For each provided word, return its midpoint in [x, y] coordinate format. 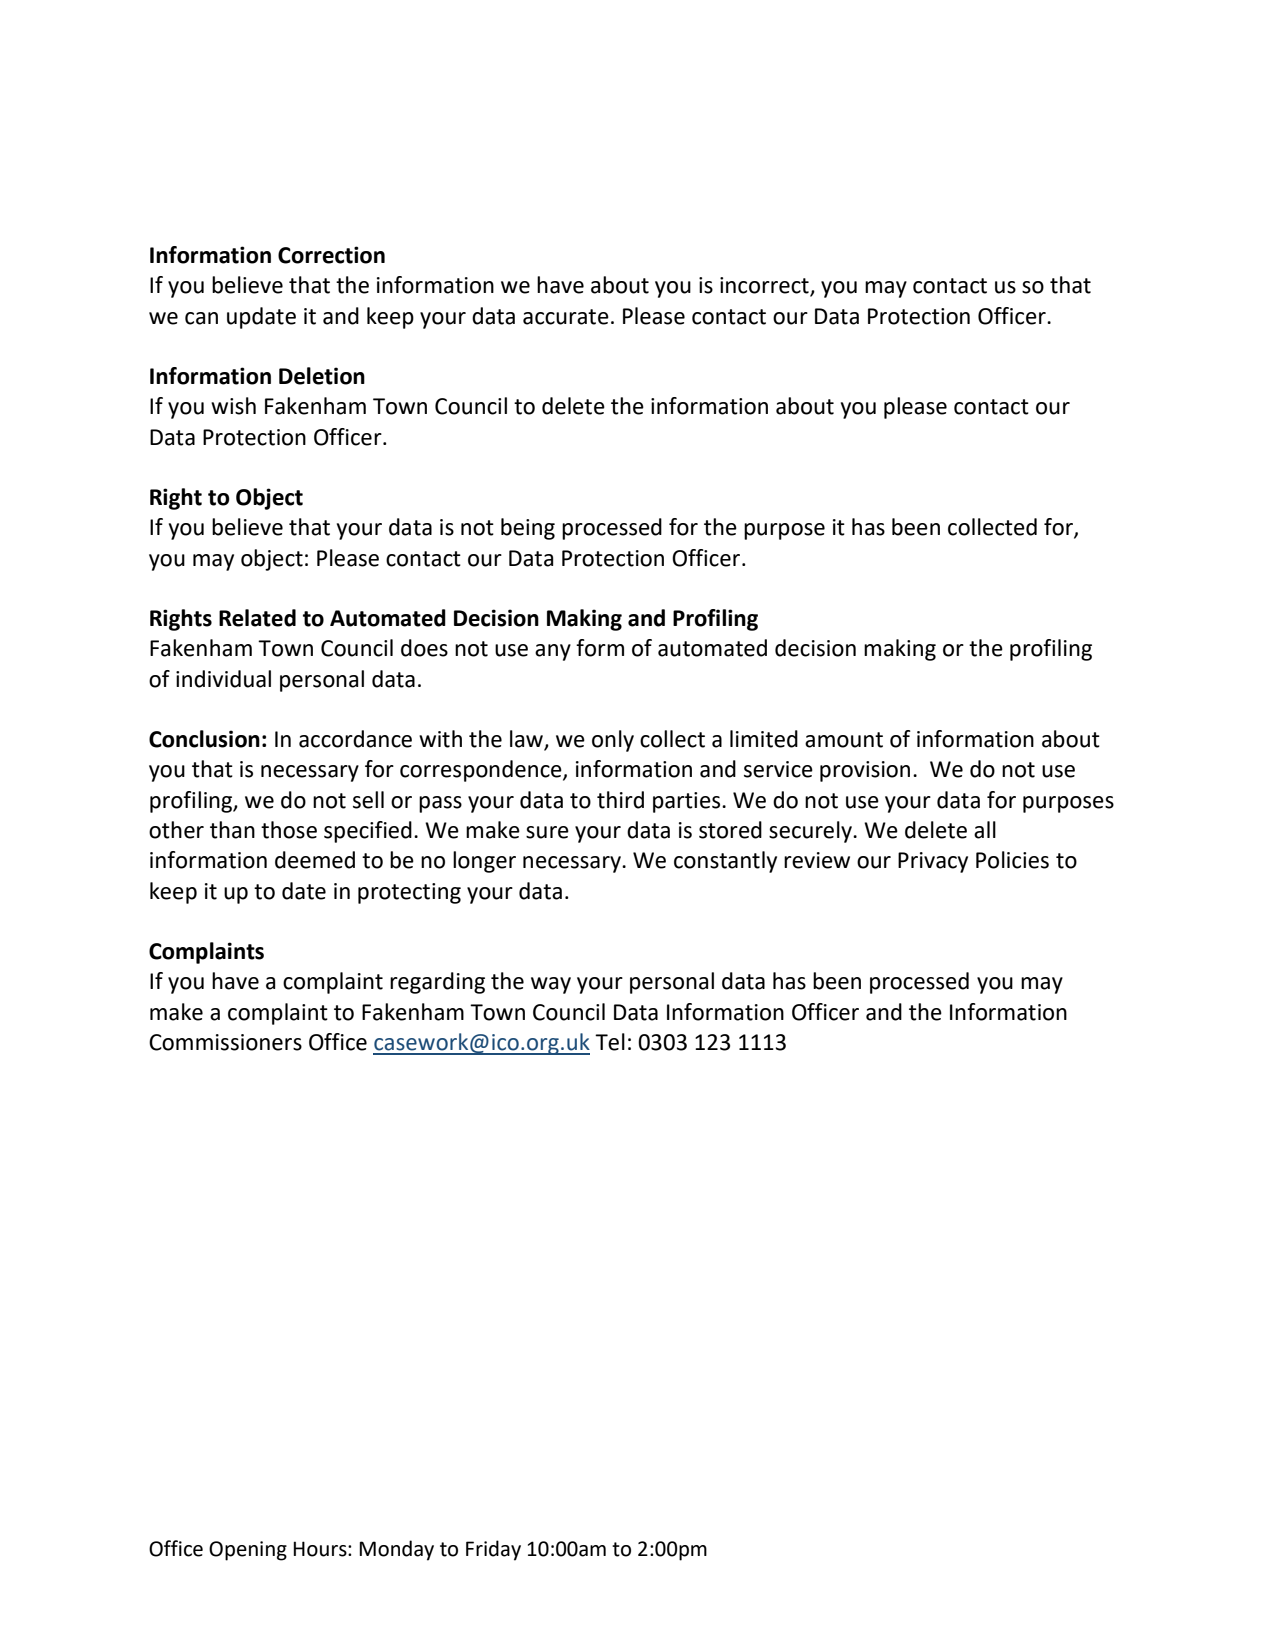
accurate [566, 317]
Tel [610, 1042]
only [613, 741]
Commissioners [225, 1042]
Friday [493, 1550]
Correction [331, 255]
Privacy [933, 862]
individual [223, 679]
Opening [248, 1551]
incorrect [765, 286]
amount [844, 740]
